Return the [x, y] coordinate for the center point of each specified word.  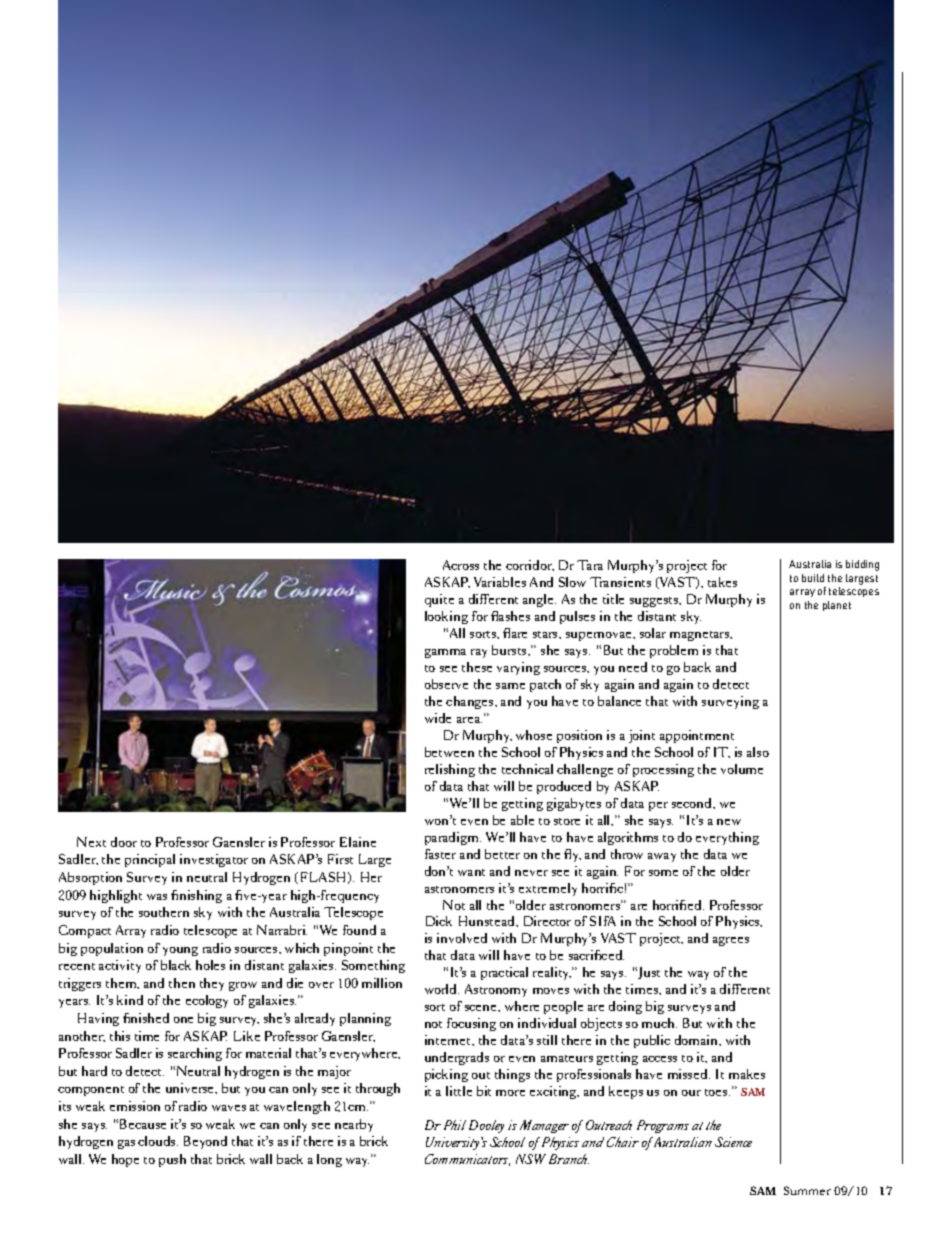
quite [439, 600]
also [758, 752]
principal [150, 860]
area [469, 720]
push [172, 1160]
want [471, 872]
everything [727, 838]
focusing [471, 1024]
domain [698, 1040]
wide [438, 718]
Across [461, 565]
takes [722, 582]
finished [146, 1018]
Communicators [467, 1160]
